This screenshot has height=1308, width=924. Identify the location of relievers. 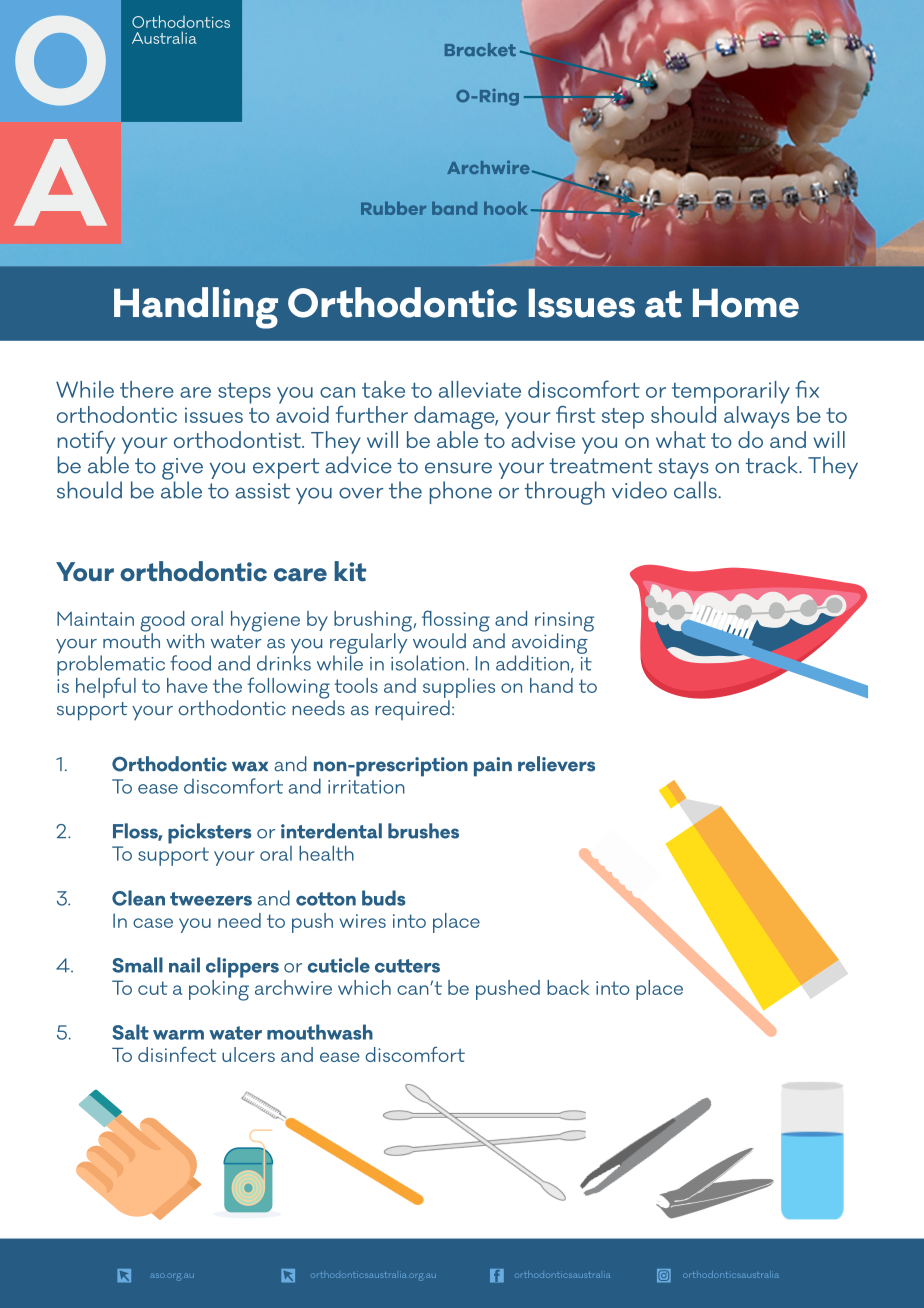
(556, 764).
